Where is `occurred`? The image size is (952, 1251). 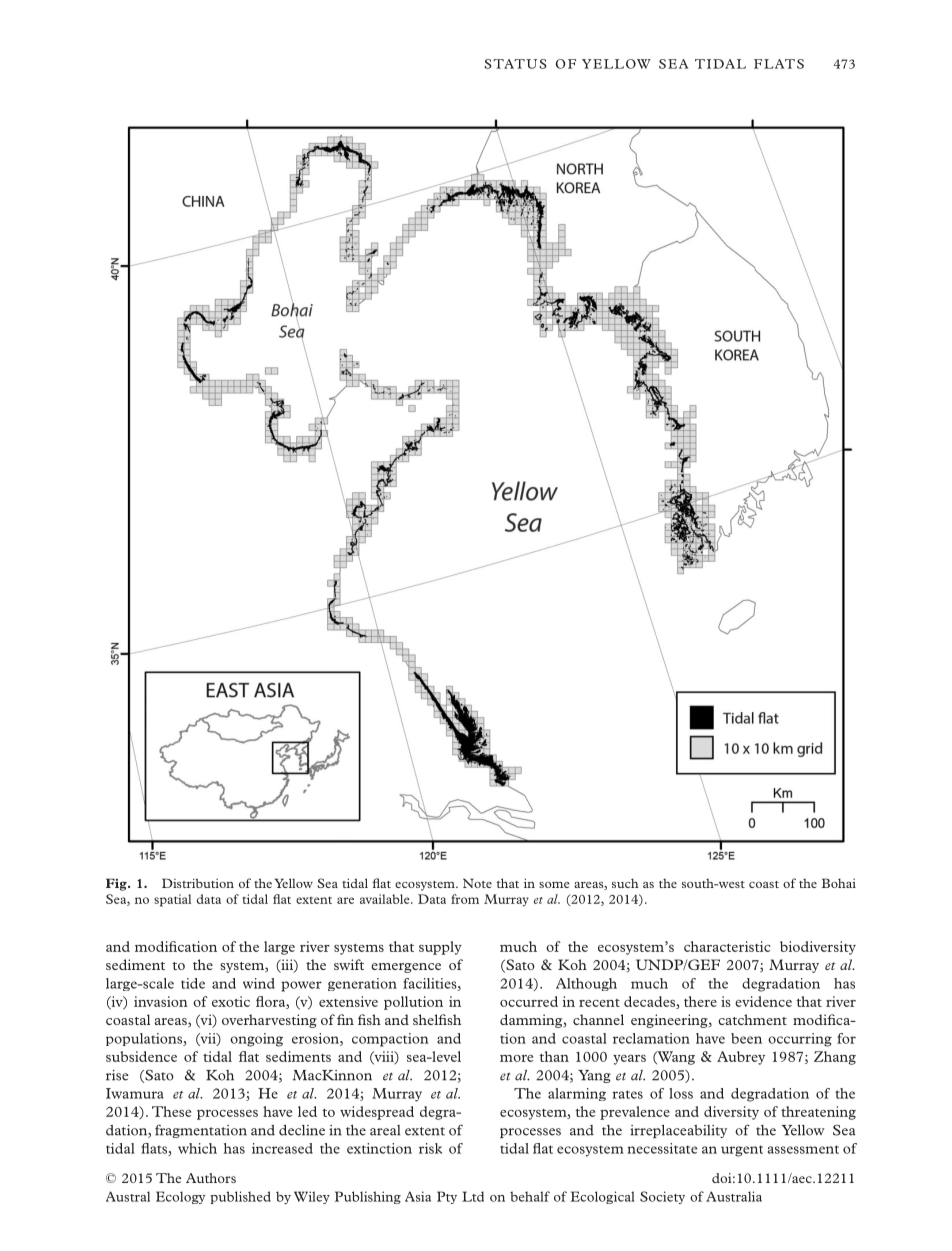
occurred is located at coordinates (529, 1001).
